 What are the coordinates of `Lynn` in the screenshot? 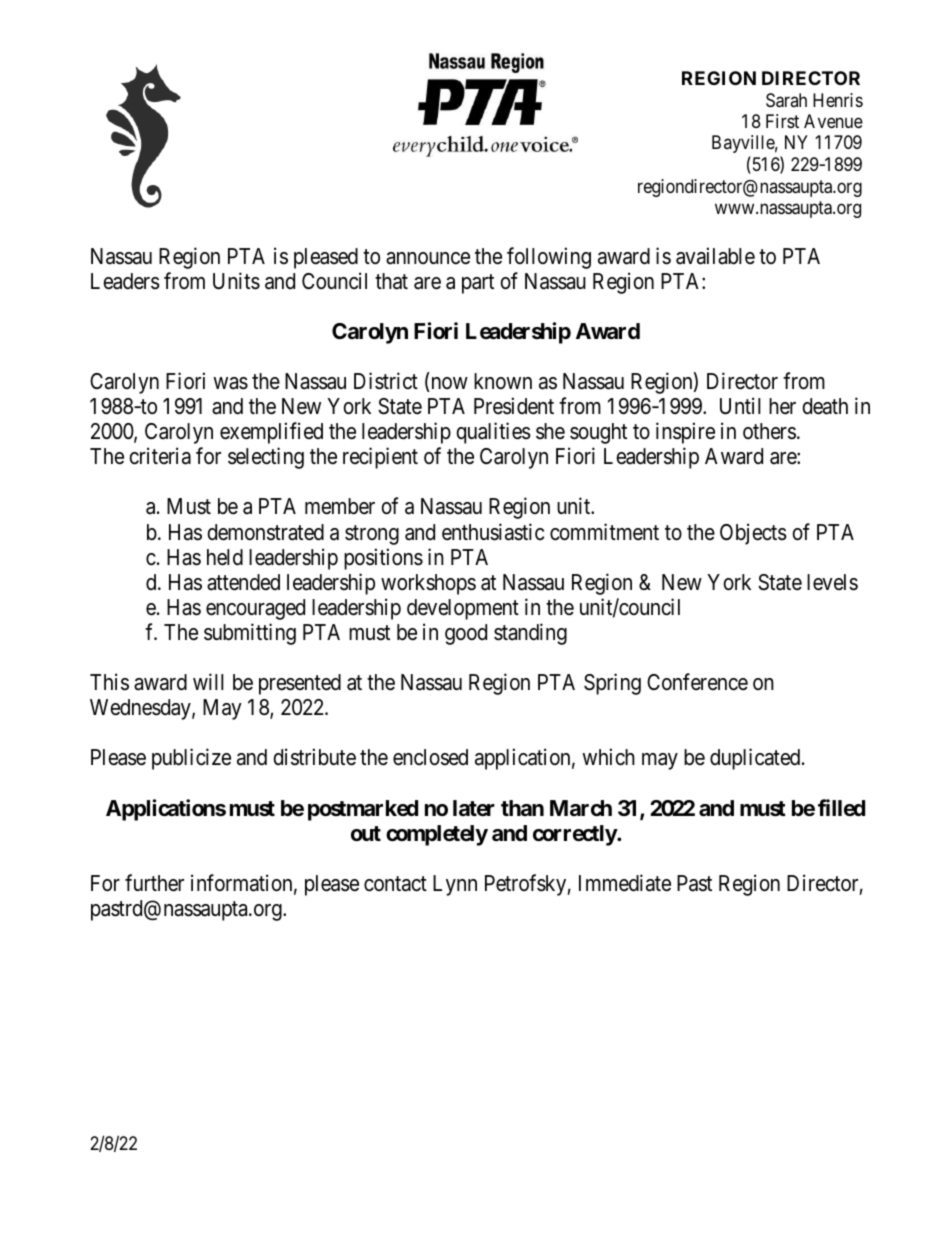 It's located at (455, 885).
